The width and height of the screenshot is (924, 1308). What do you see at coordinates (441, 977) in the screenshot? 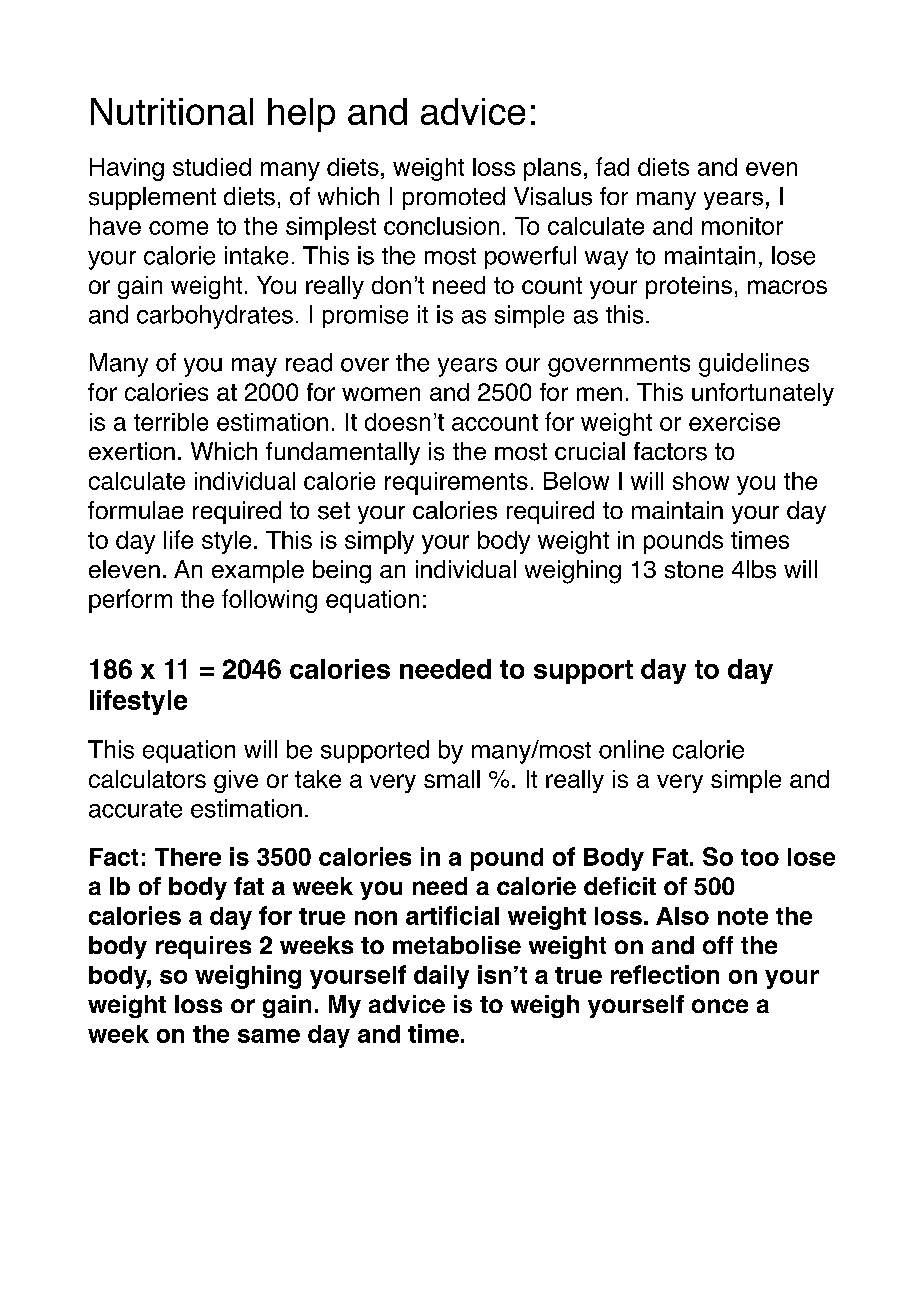
I see `daily` at bounding box center [441, 977].
